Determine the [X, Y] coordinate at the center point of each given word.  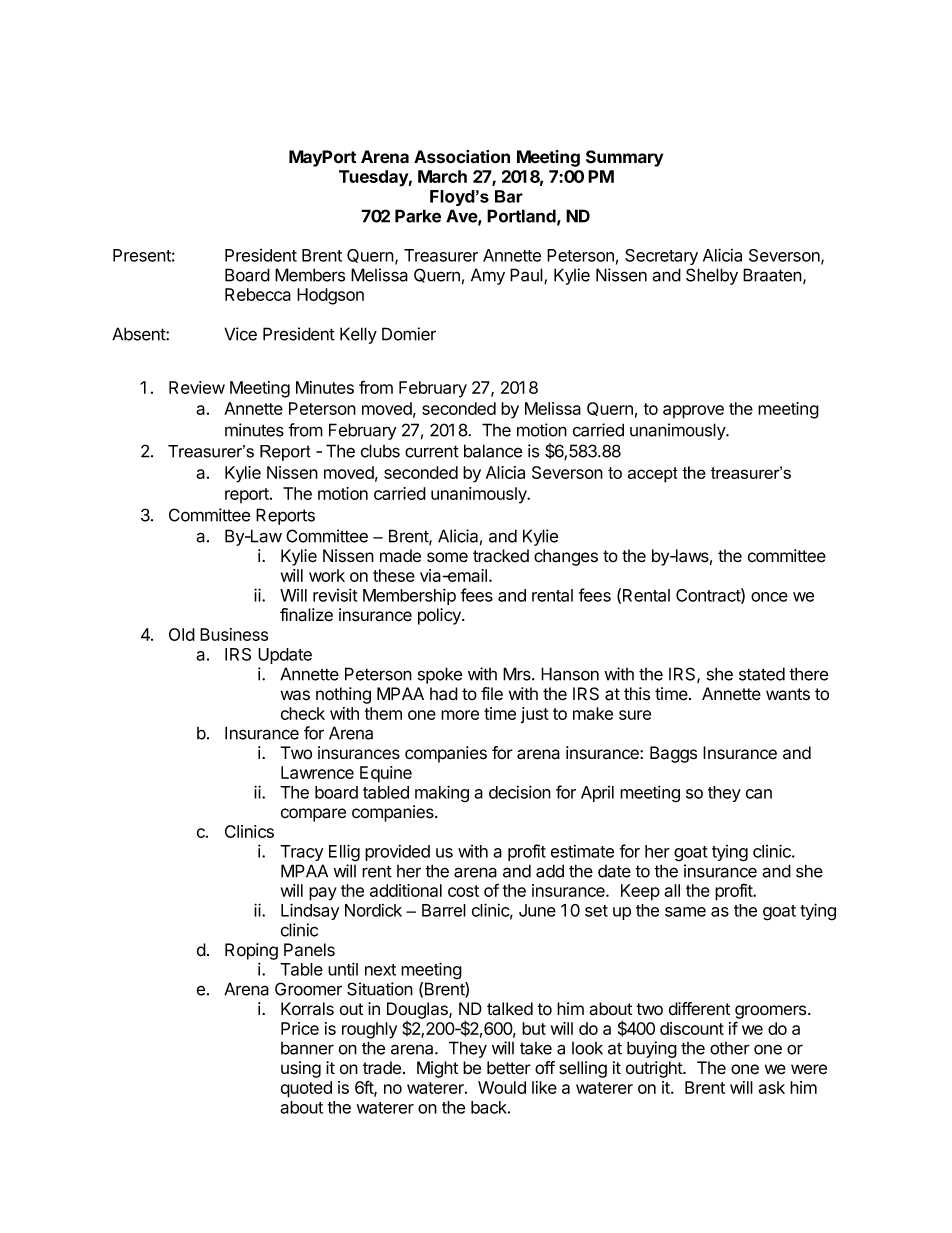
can [759, 794]
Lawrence [317, 772]
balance [493, 451]
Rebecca [258, 294]
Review [197, 387]
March [442, 176]
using [301, 1069]
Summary [624, 158]
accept [653, 475]
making [442, 794]
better [509, 1068]
